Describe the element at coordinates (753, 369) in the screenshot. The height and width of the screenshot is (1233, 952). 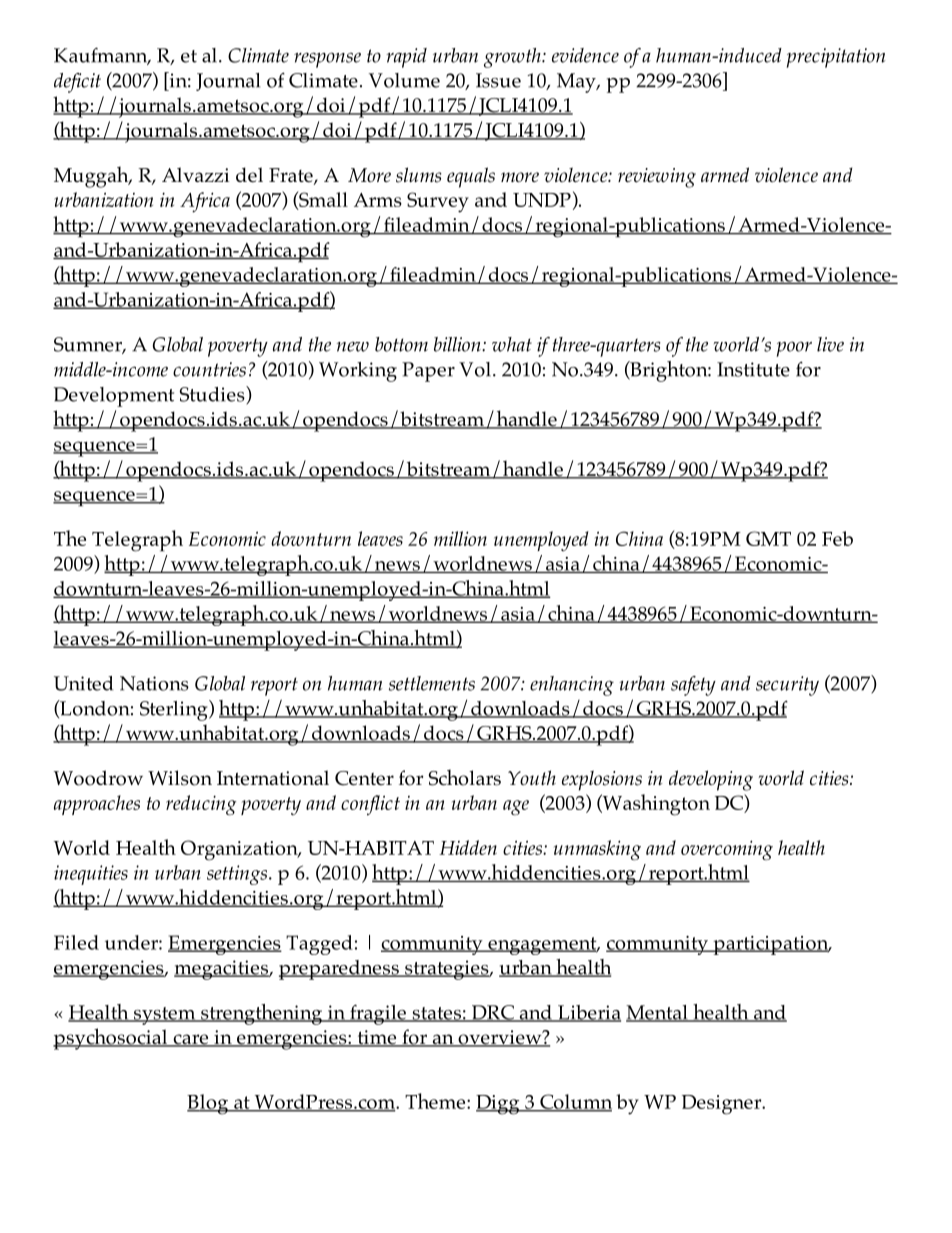
I see `Institute` at that location.
